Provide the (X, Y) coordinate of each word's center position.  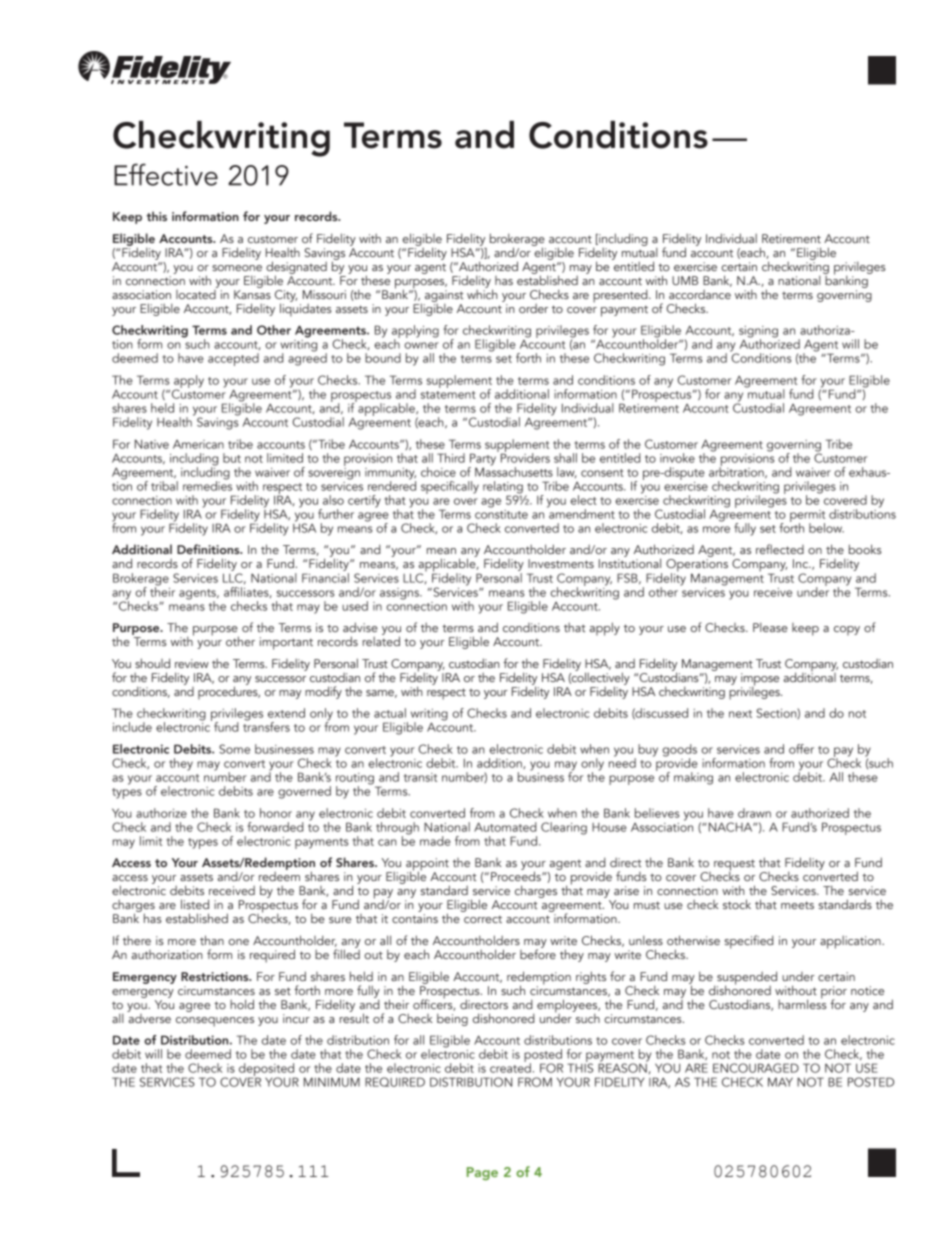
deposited (268, 1071)
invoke (677, 458)
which (482, 293)
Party (483, 459)
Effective (166, 174)
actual (390, 713)
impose (760, 680)
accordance (700, 294)
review (192, 663)
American (198, 444)
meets (797, 905)
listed (195, 904)
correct (483, 919)
